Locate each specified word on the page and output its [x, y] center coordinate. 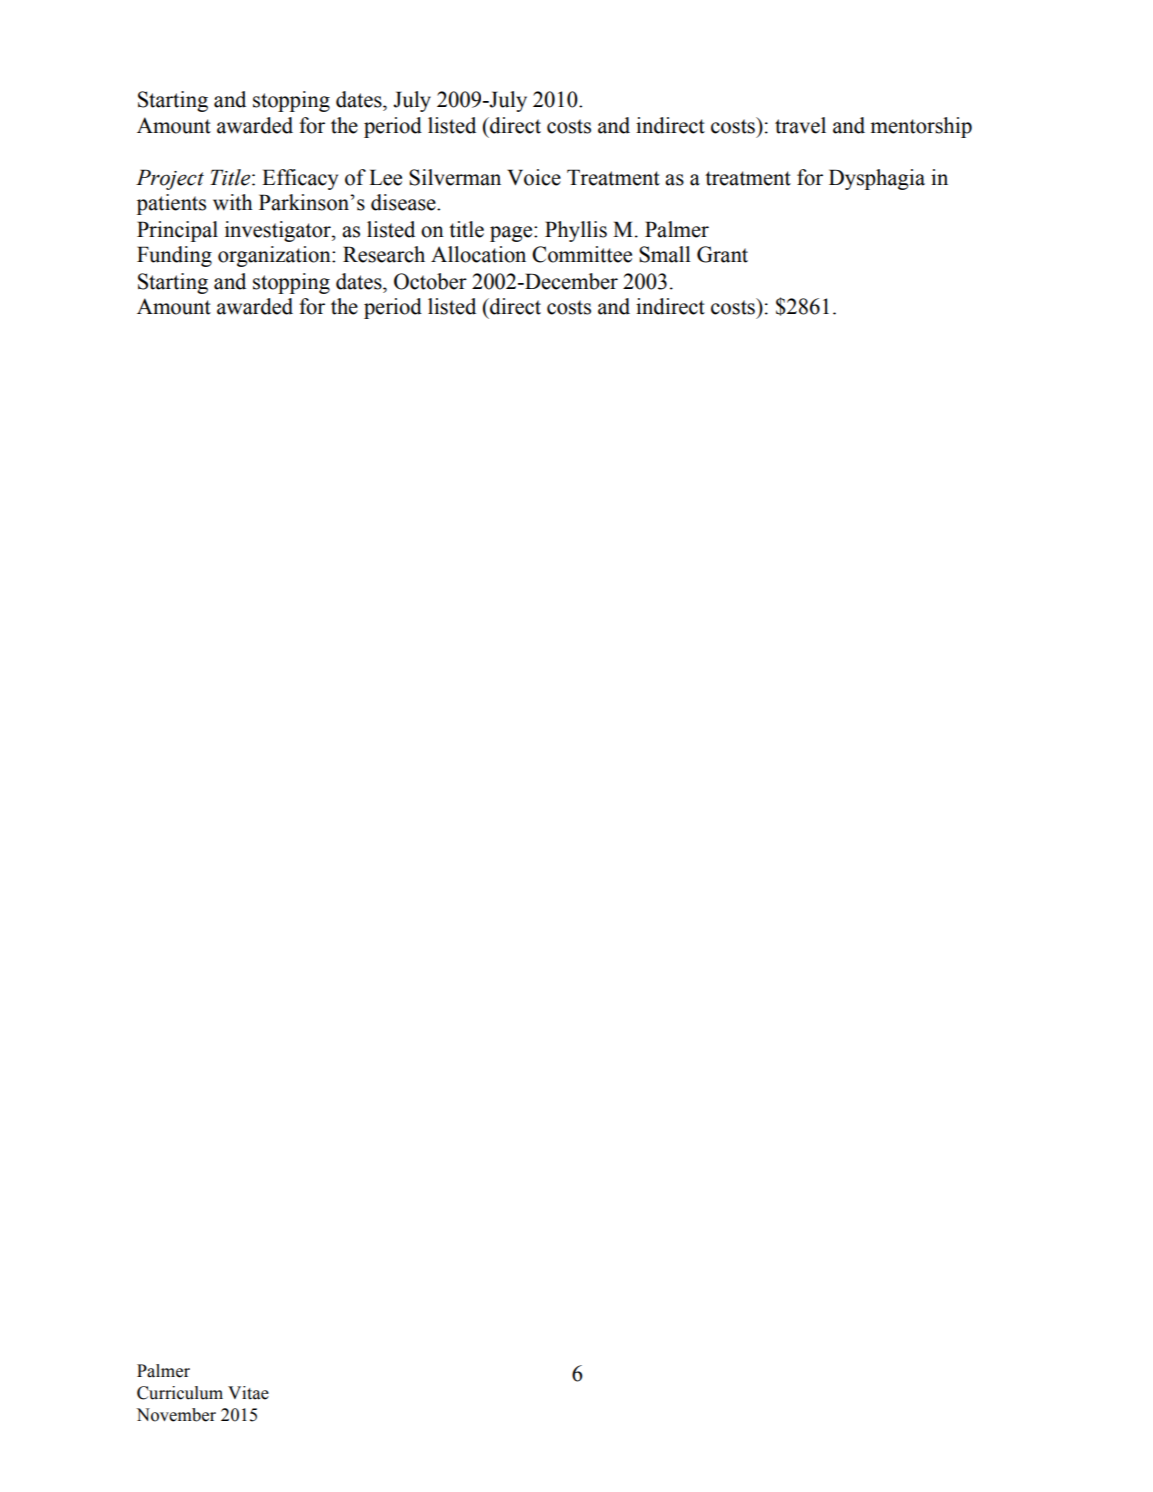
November [176, 1415]
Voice [534, 177]
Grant [722, 254]
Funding [174, 256]
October [430, 281]
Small [665, 254]
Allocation [478, 254]
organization [275, 256]
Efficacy [300, 179]
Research [384, 254]
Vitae [248, 1393]
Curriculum [180, 1393]
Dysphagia [877, 179]
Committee [582, 254]
